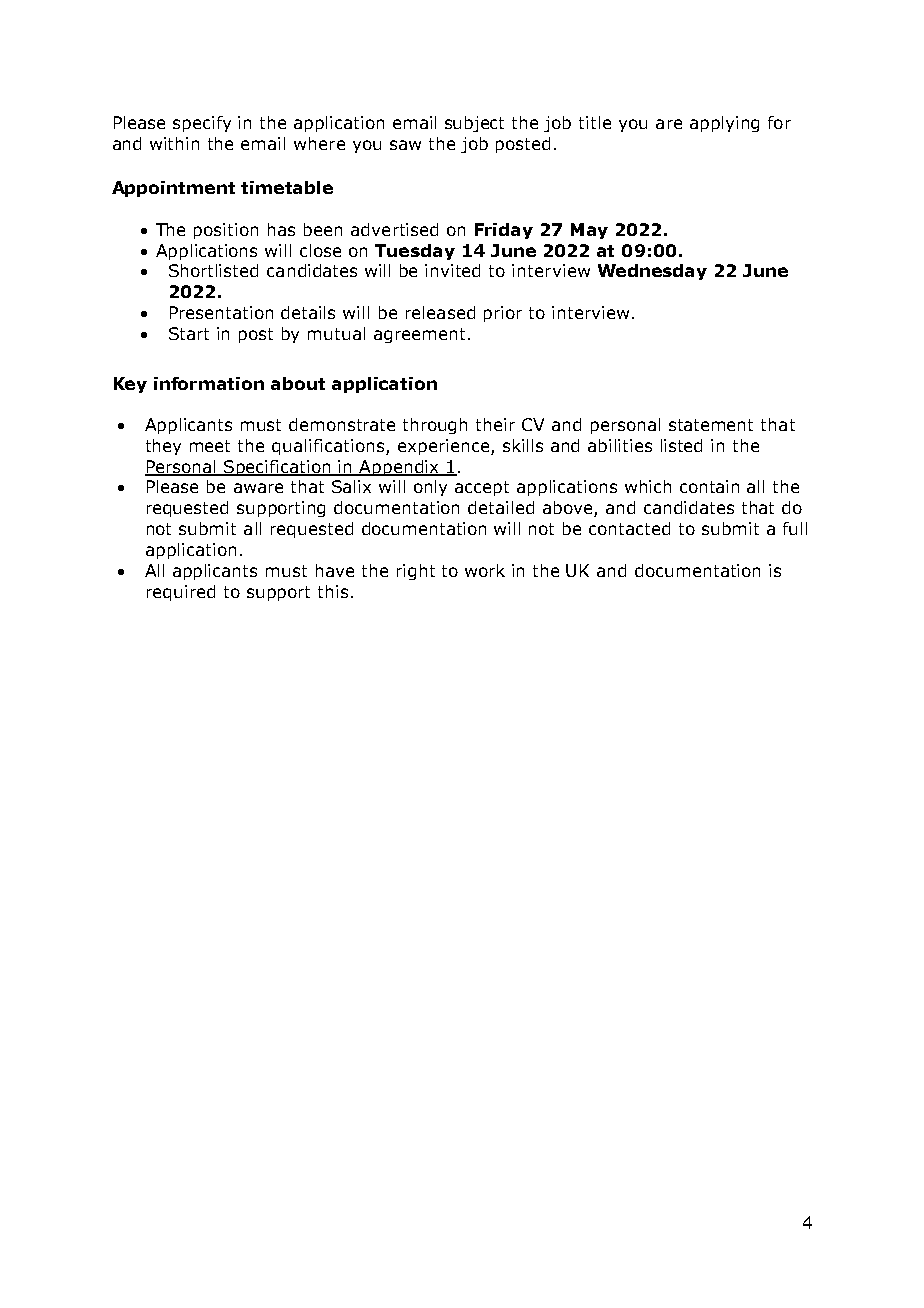 Image resolution: width=924 pixels, height=1308 pixels. I want to click on subject, so click(474, 124).
